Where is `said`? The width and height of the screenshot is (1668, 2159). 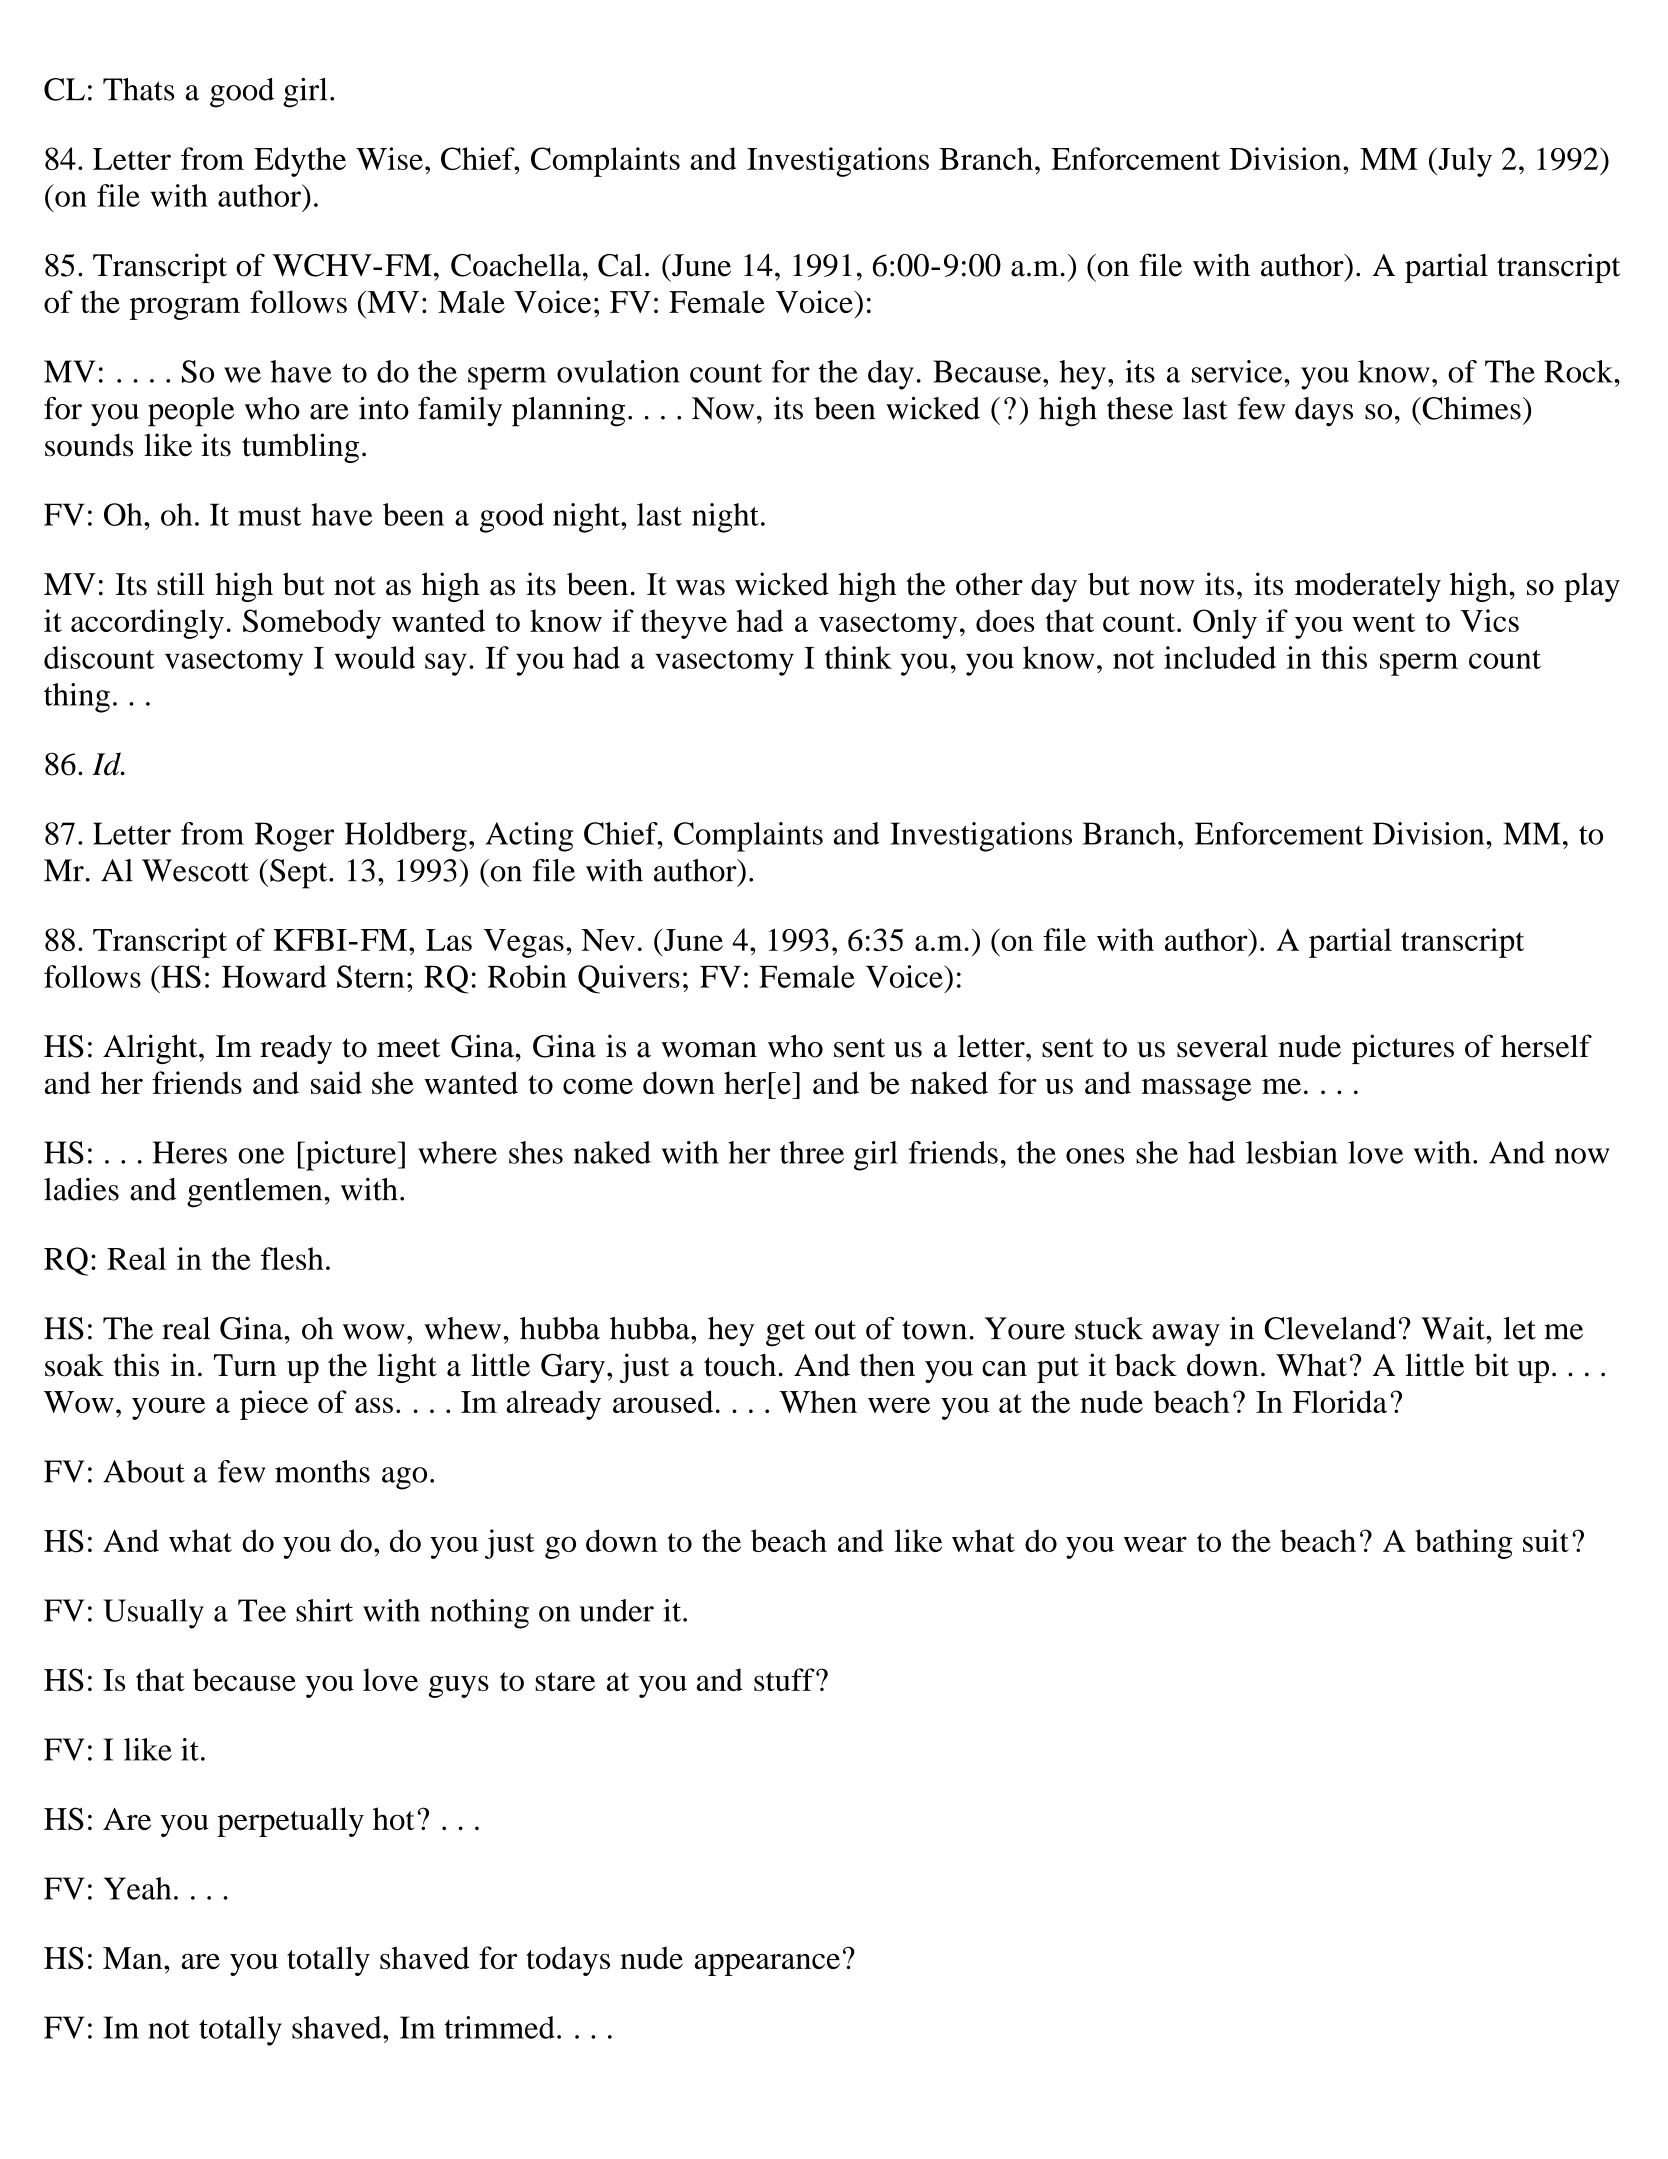 said is located at coordinates (336, 1082).
